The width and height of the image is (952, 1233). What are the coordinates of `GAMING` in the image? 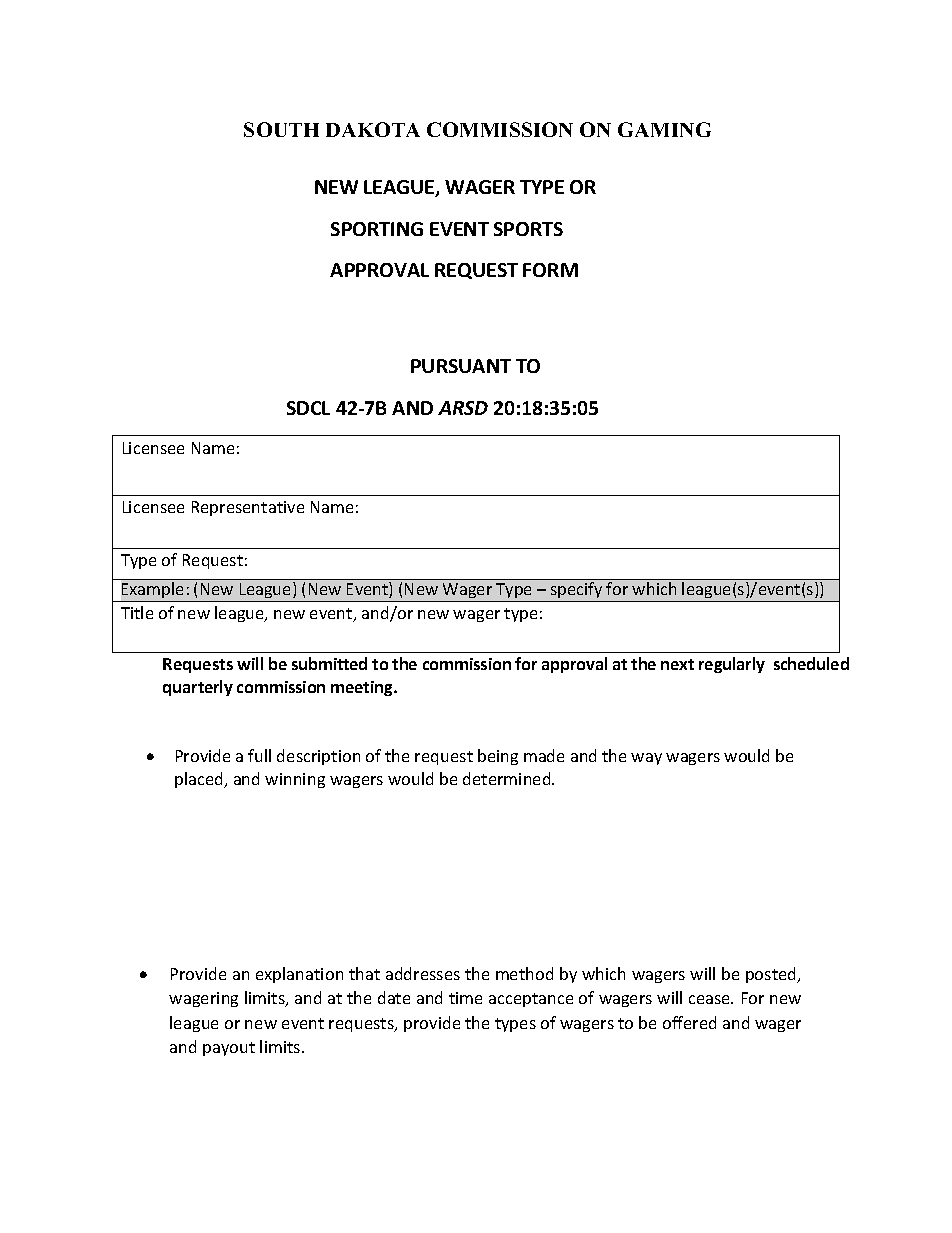 It's located at (664, 129).
